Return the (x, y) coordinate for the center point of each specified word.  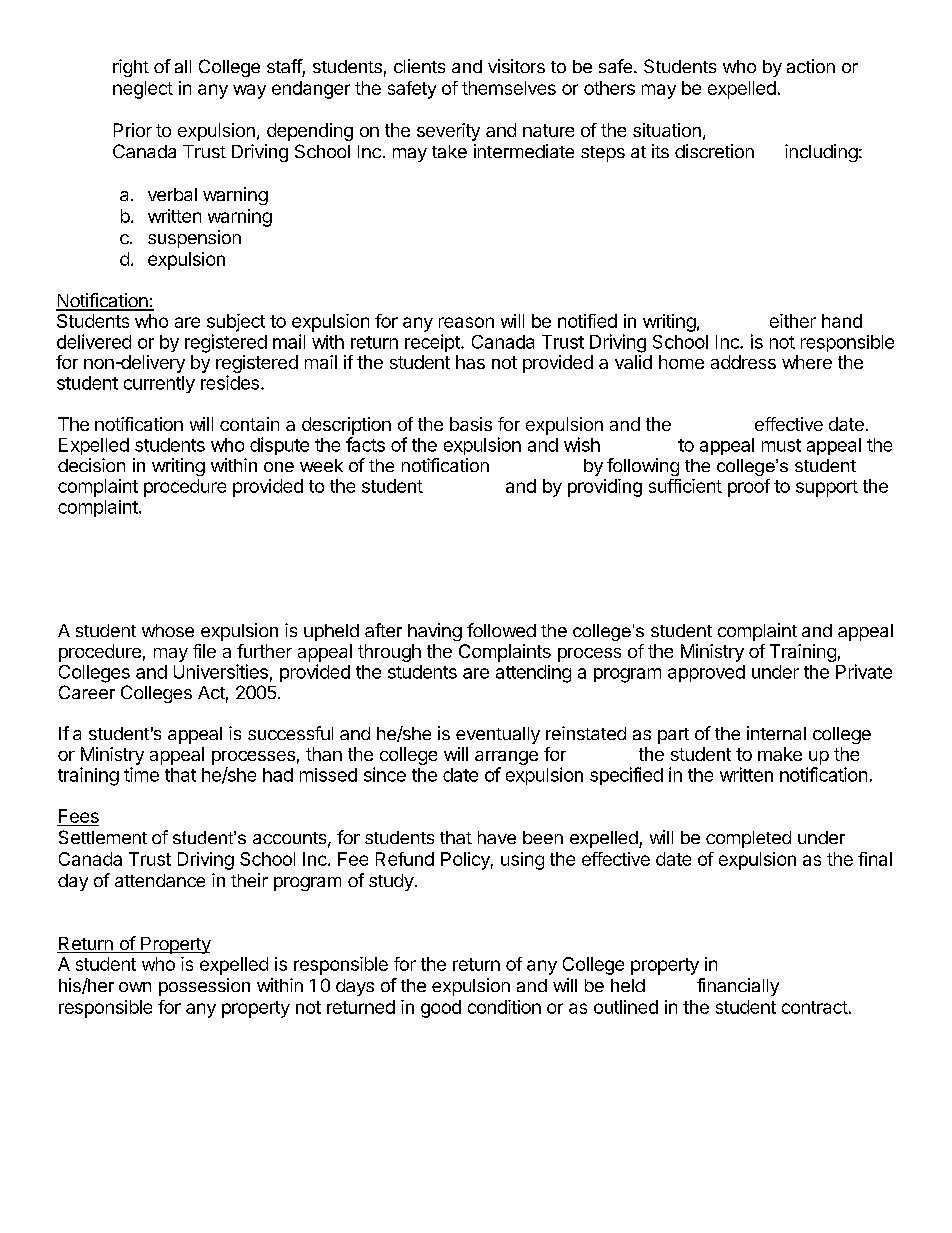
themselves (509, 88)
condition (504, 1007)
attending (533, 674)
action (811, 66)
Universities (221, 671)
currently (159, 384)
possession (204, 987)
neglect (143, 90)
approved (706, 673)
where (807, 362)
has (470, 362)
